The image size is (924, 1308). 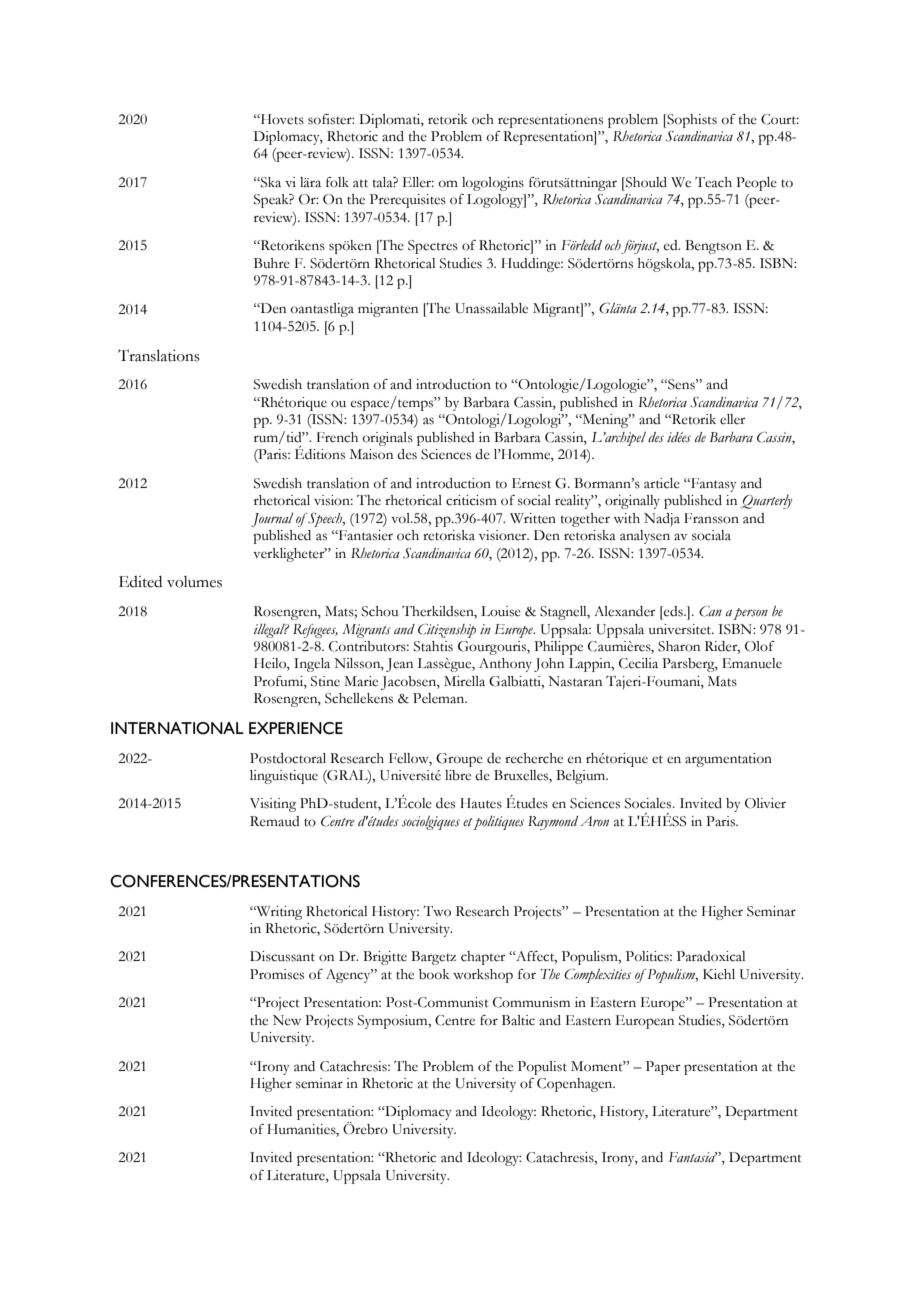 What do you see at coordinates (662, 483) in the screenshot?
I see `article` at bounding box center [662, 483].
